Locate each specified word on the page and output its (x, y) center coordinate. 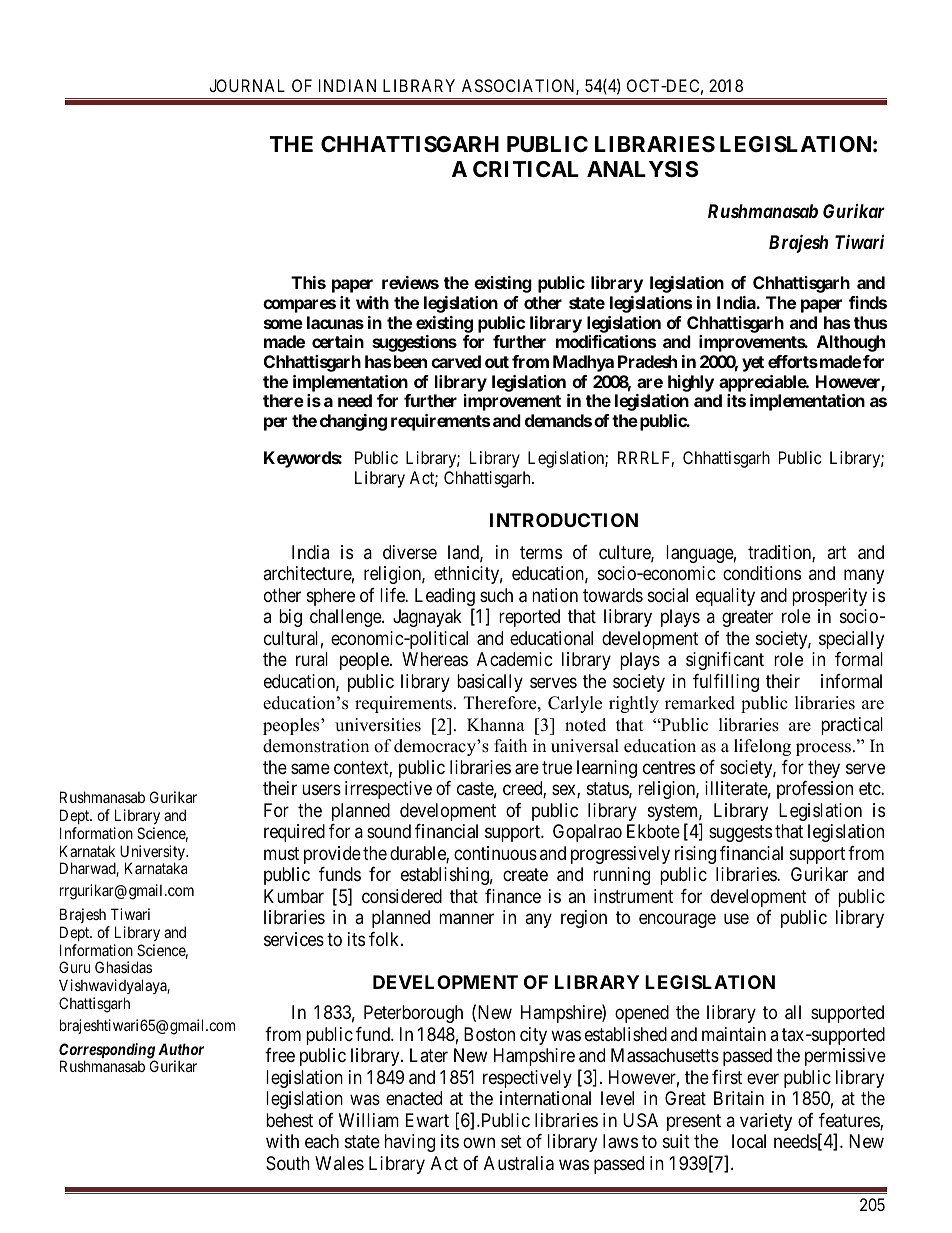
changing (353, 422)
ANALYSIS (642, 169)
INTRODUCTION (564, 520)
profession (815, 790)
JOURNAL (247, 85)
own (479, 1142)
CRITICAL (526, 169)
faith (510, 745)
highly (691, 383)
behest (289, 1120)
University (154, 854)
